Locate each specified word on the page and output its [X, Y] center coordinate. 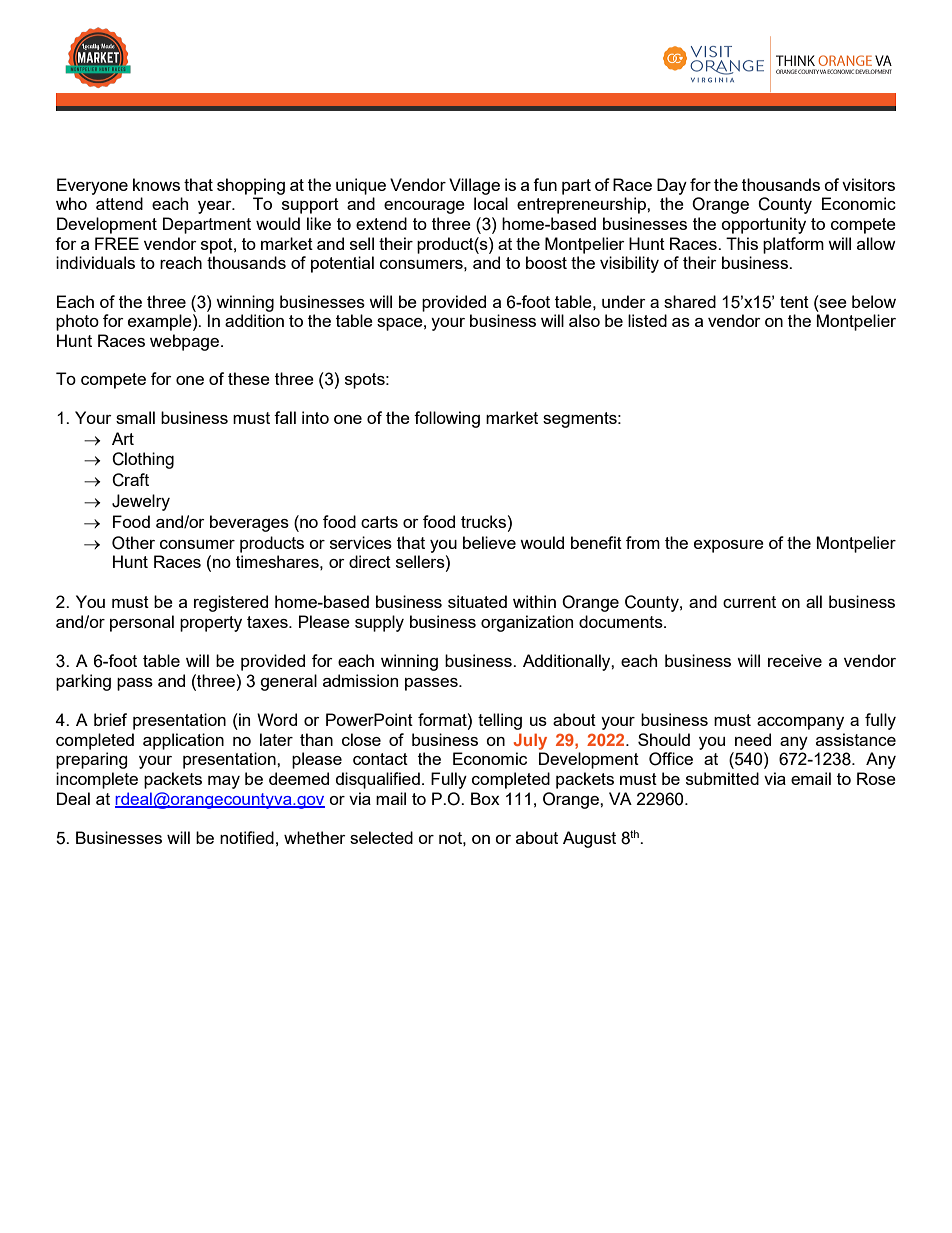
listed [647, 320]
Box [485, 798]
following [447, 419]
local [491, 203]
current [749, 602]
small [135, 417]
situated [477, 601]
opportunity [763, 225]
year [216, 207]
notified [247, 837]
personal [142, 623]
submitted [722, 778]
